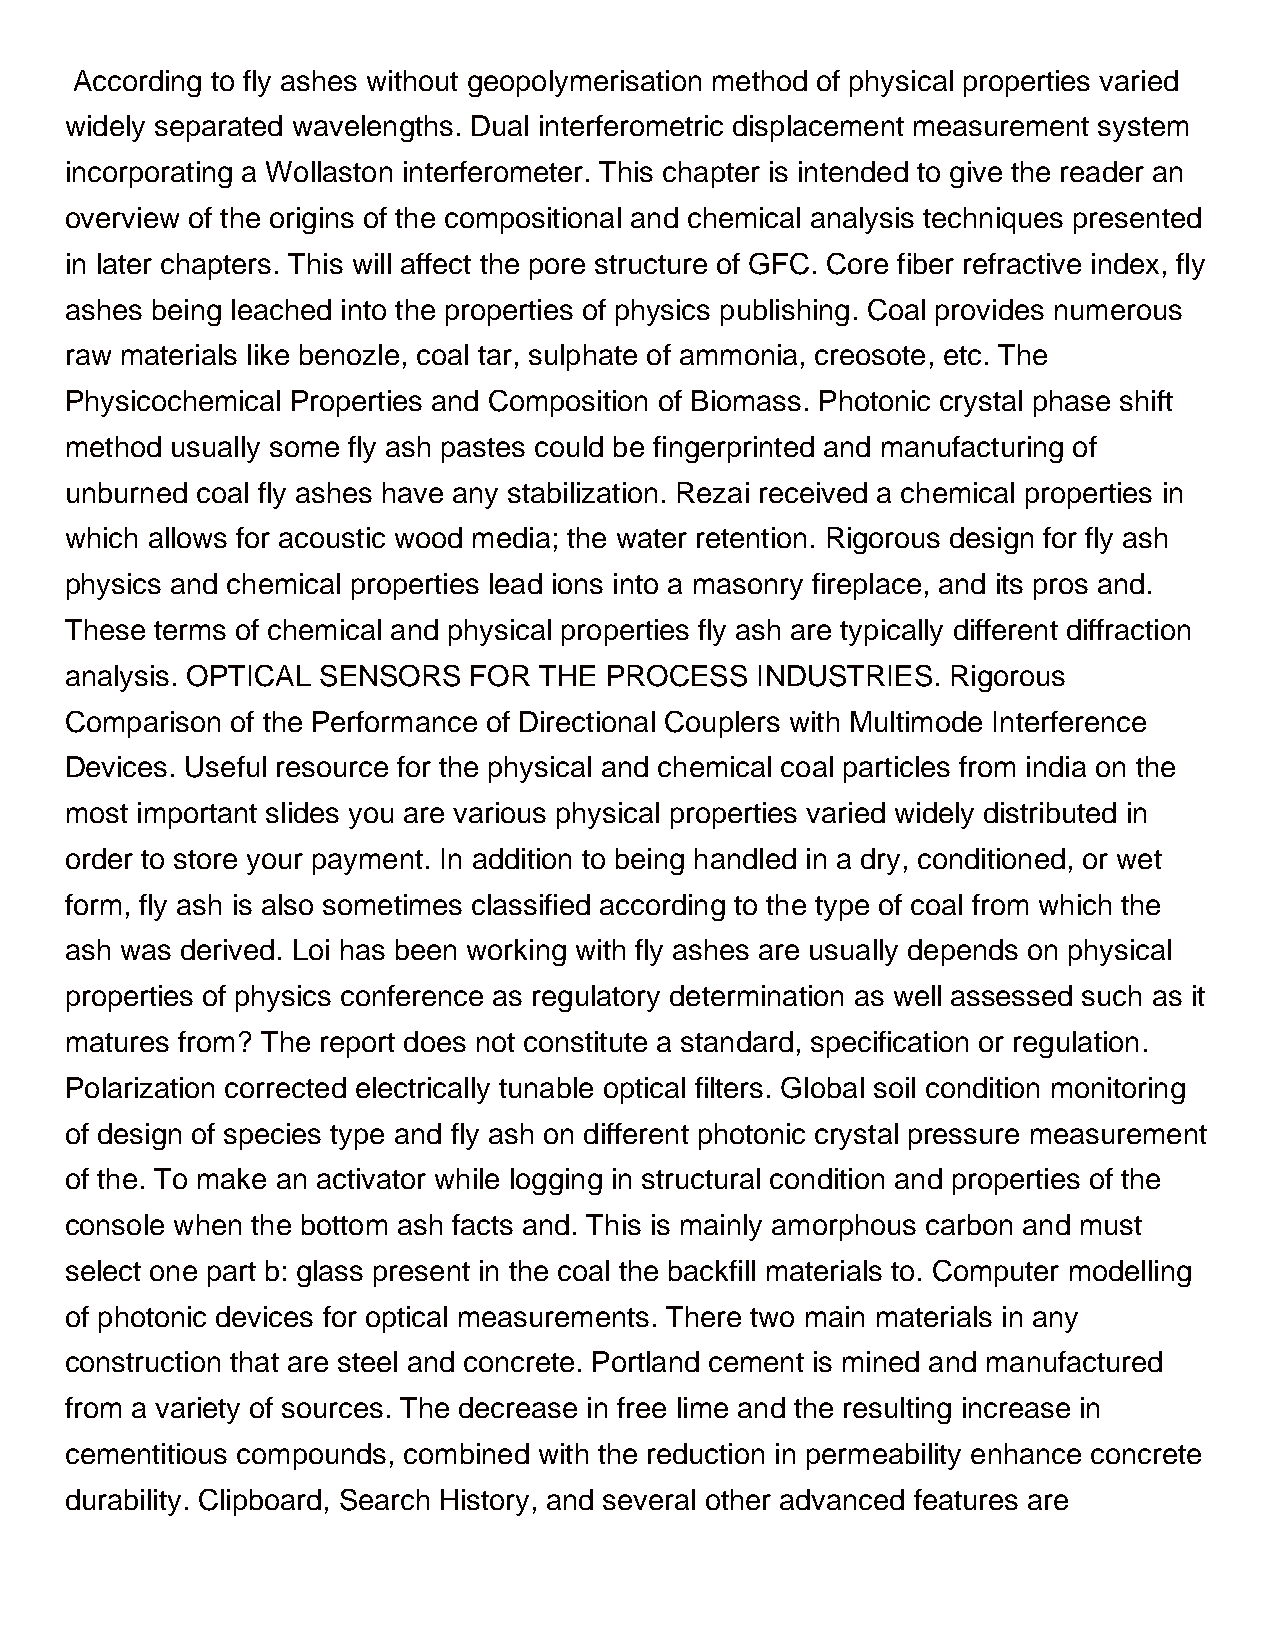  Describe the element at coordinates (1050, 812) in the image. I see `distributed` at that location.
